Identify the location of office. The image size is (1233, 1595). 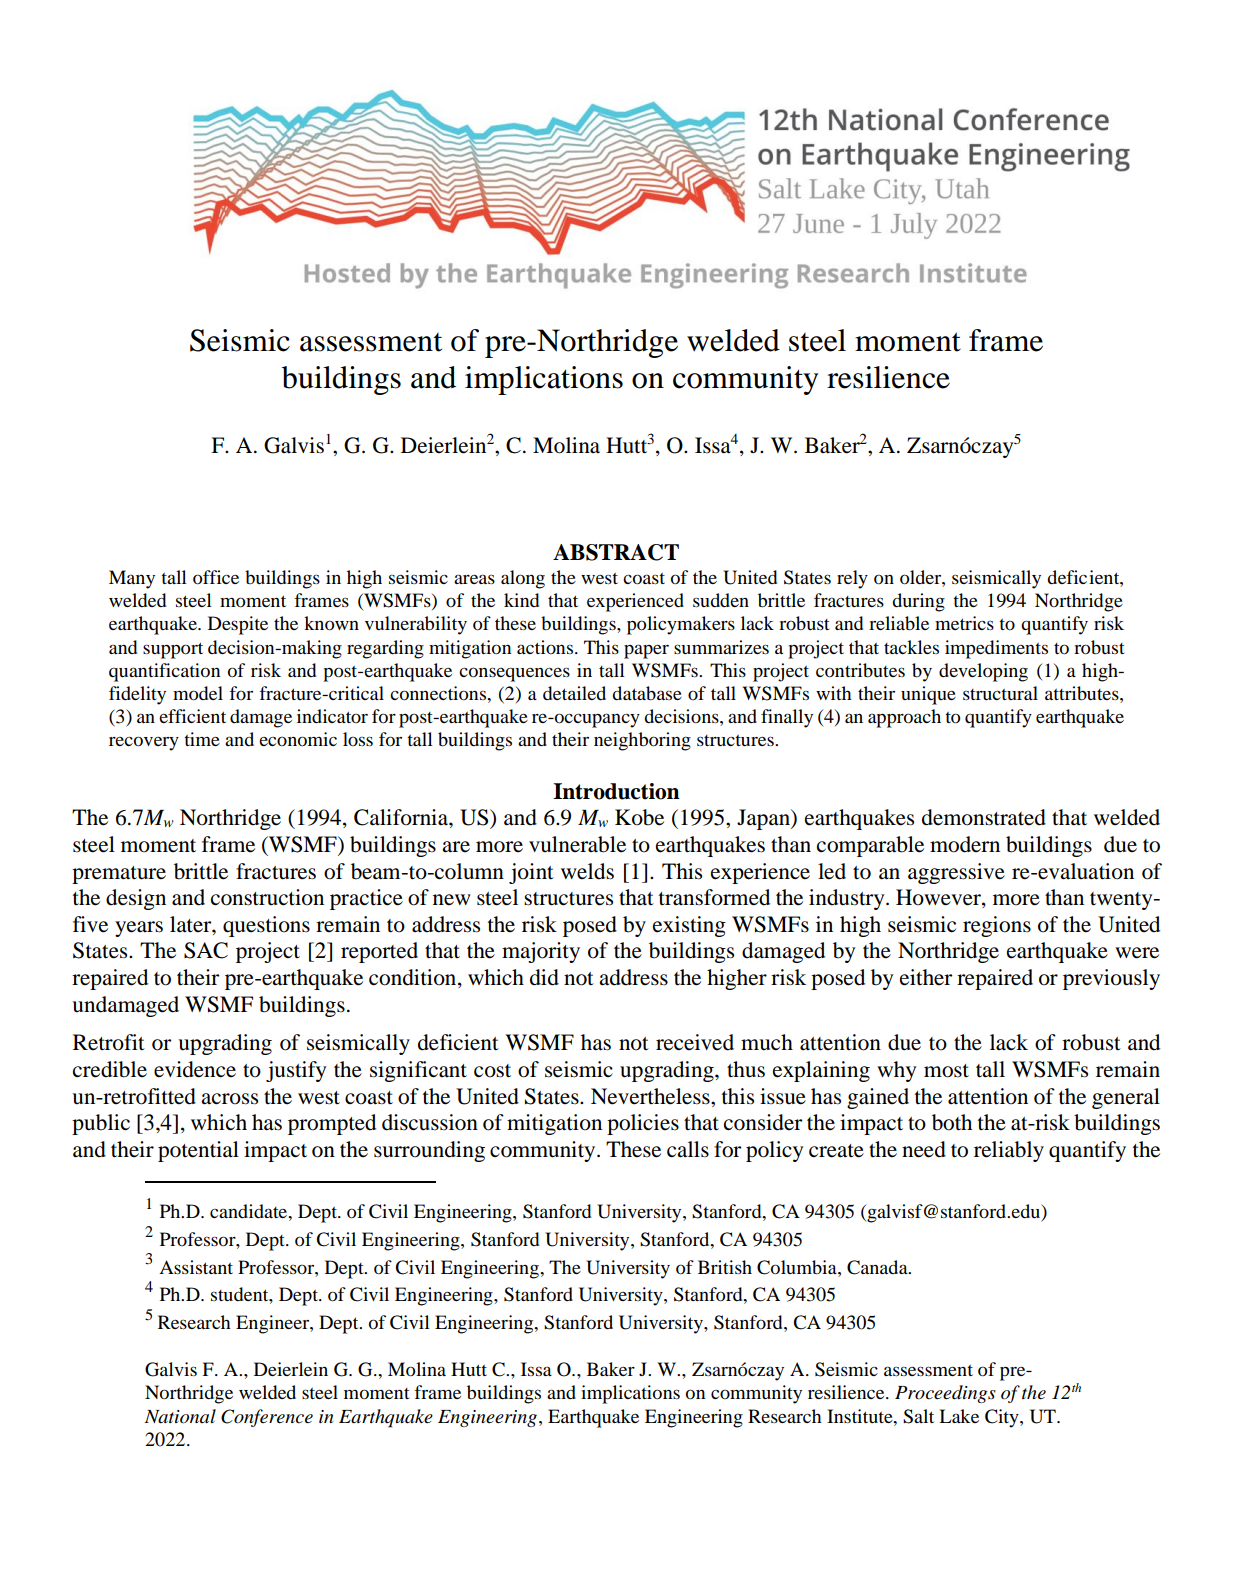
(216, 577).
